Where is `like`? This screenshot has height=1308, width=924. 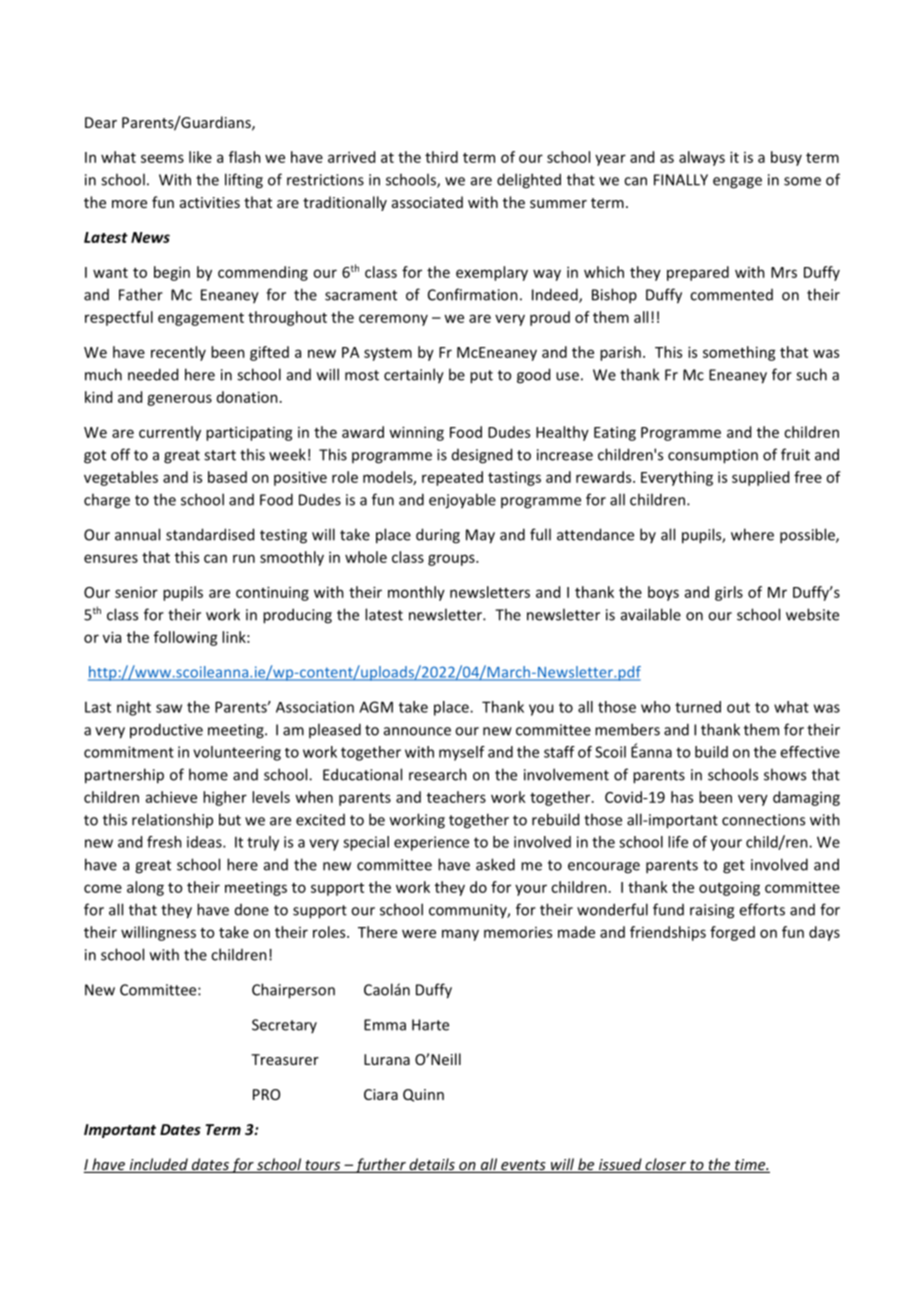 like is located at coordinates (200, 157).
